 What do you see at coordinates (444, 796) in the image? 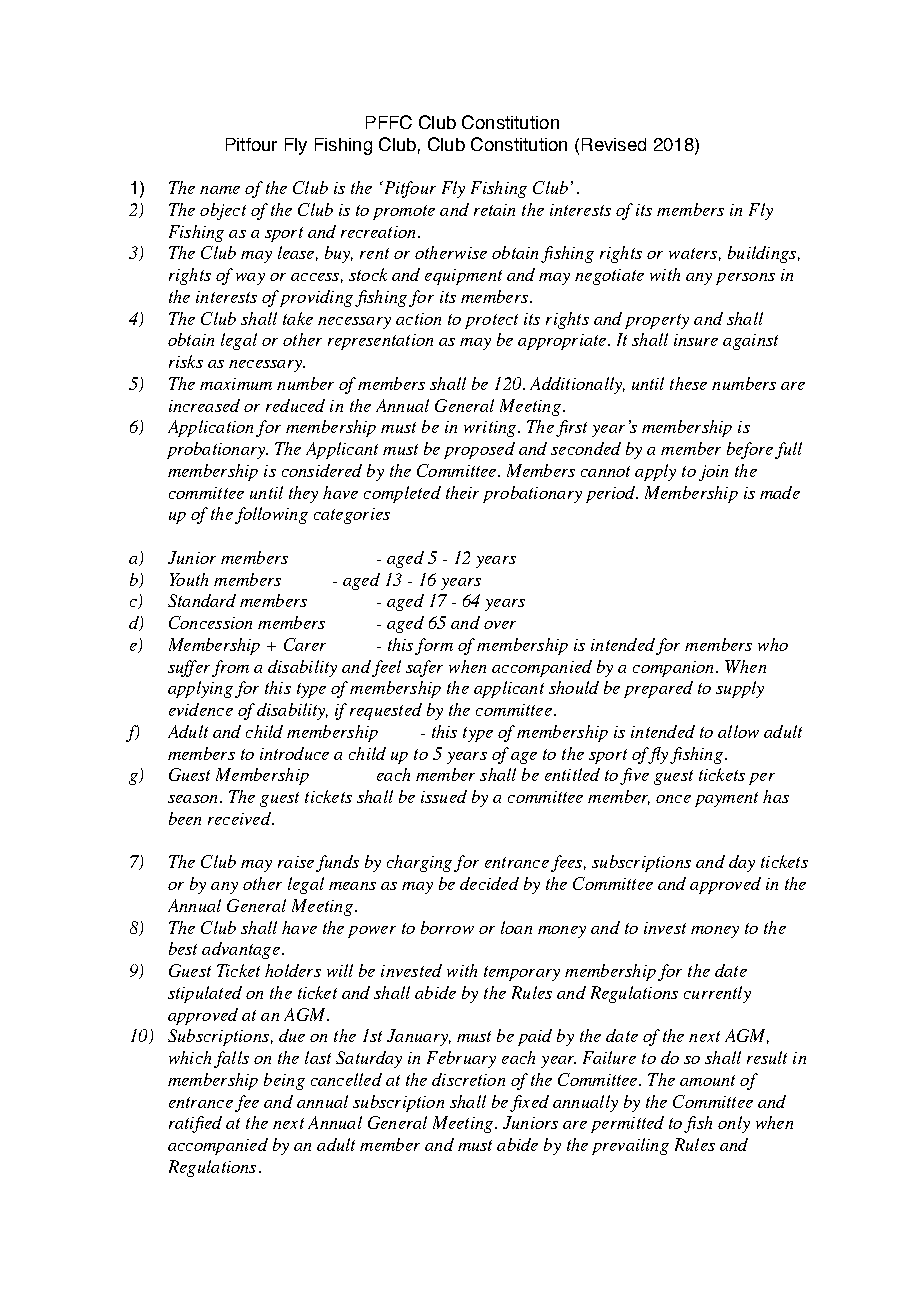
I see `issued` at bounding box center [444, 796].
